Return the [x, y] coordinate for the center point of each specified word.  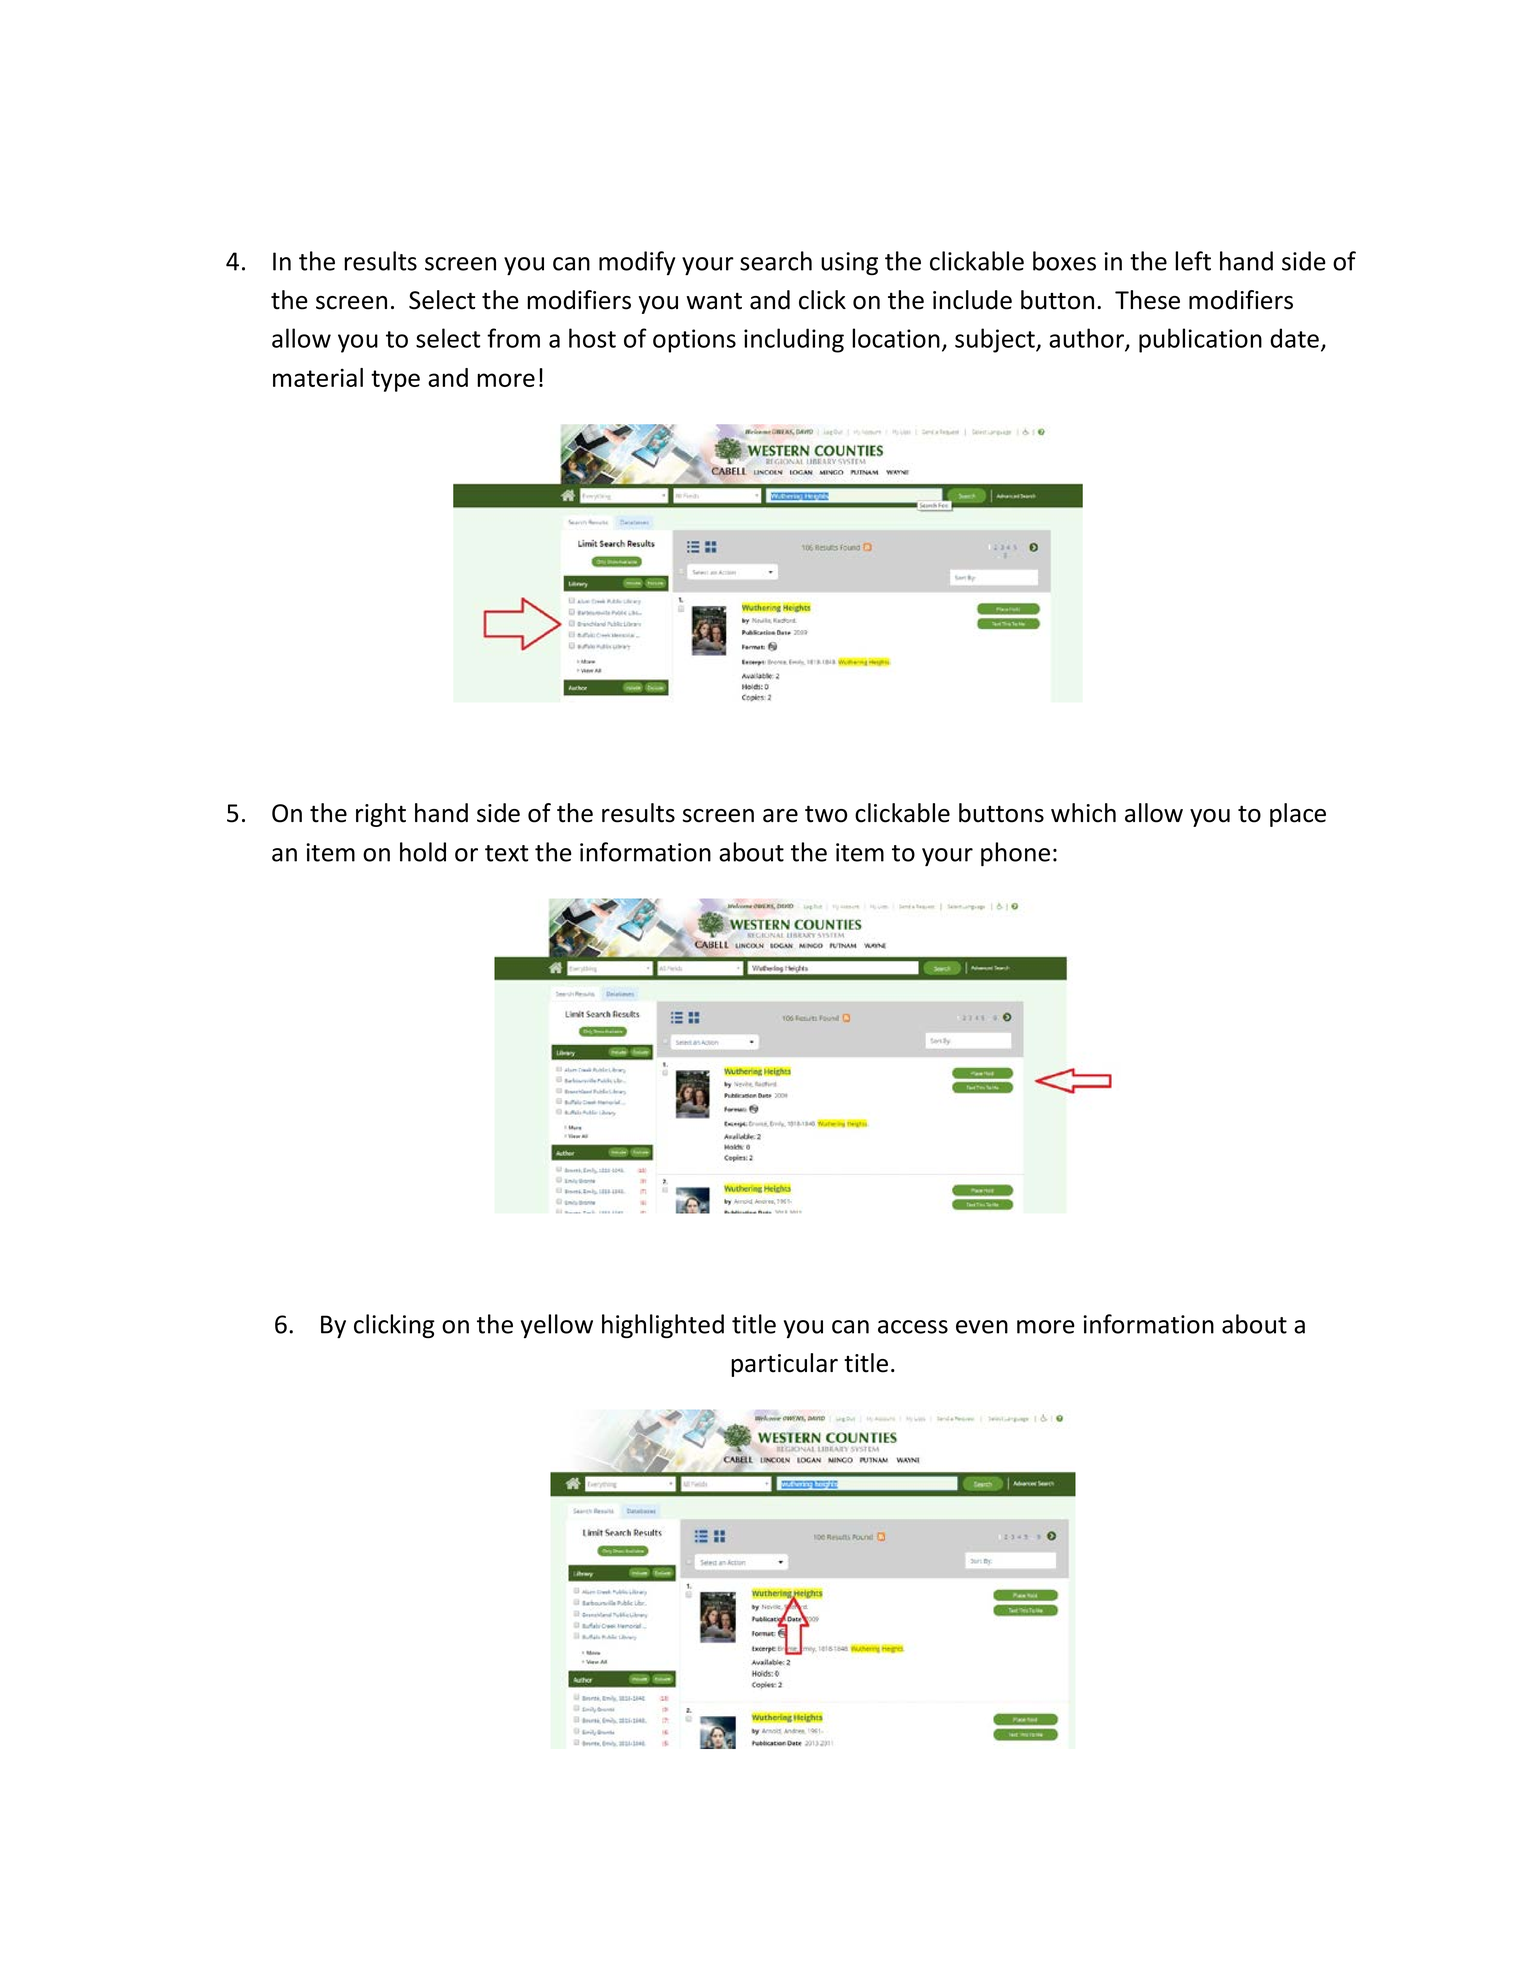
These [1147, 300]
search [776, 261]
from [513, 338]
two [826, 814]
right [381, 815]
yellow [557, 1326]
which [1083, 813]
